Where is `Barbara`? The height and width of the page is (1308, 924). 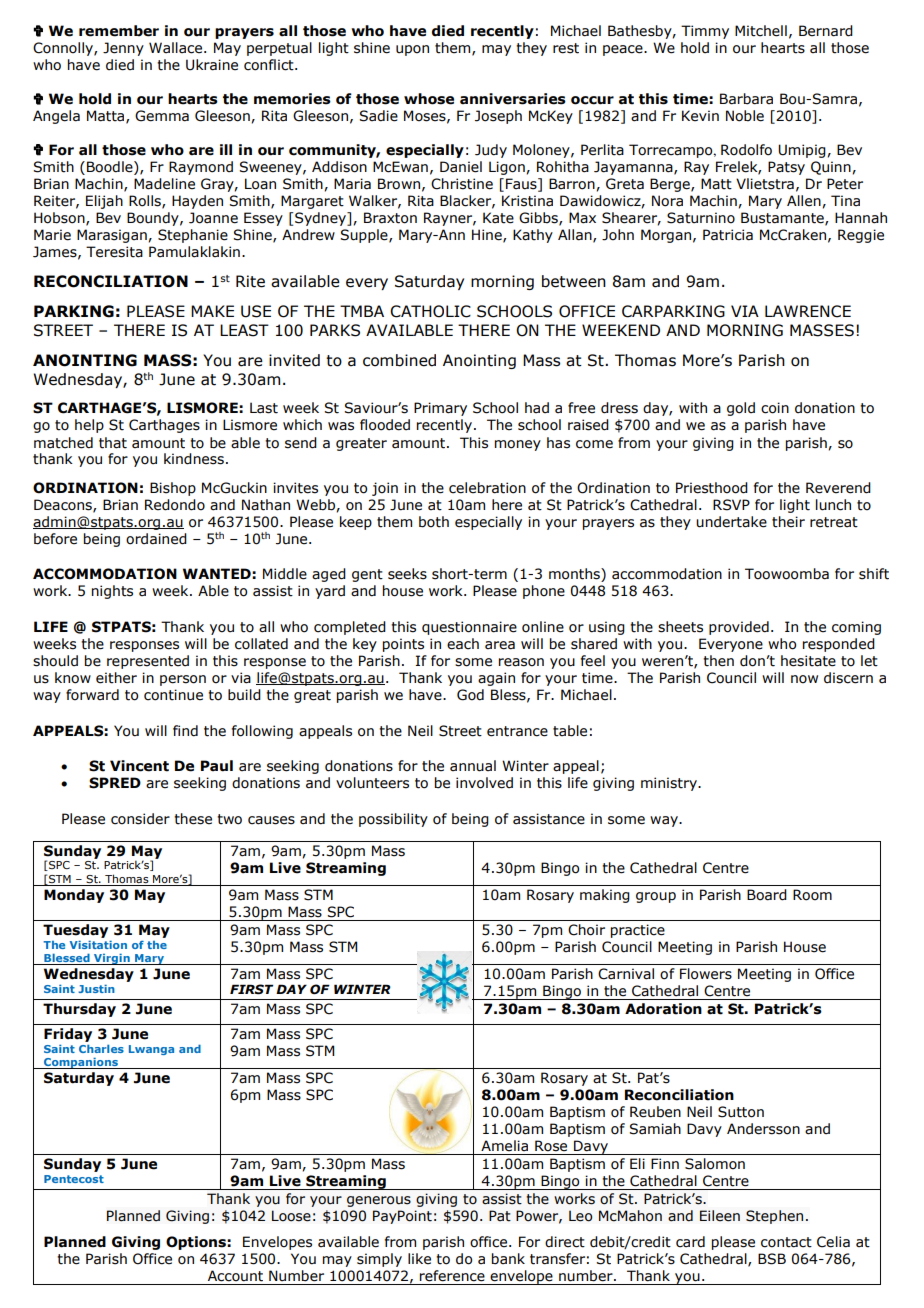 Barbara is located at coordinates (746, 99).
